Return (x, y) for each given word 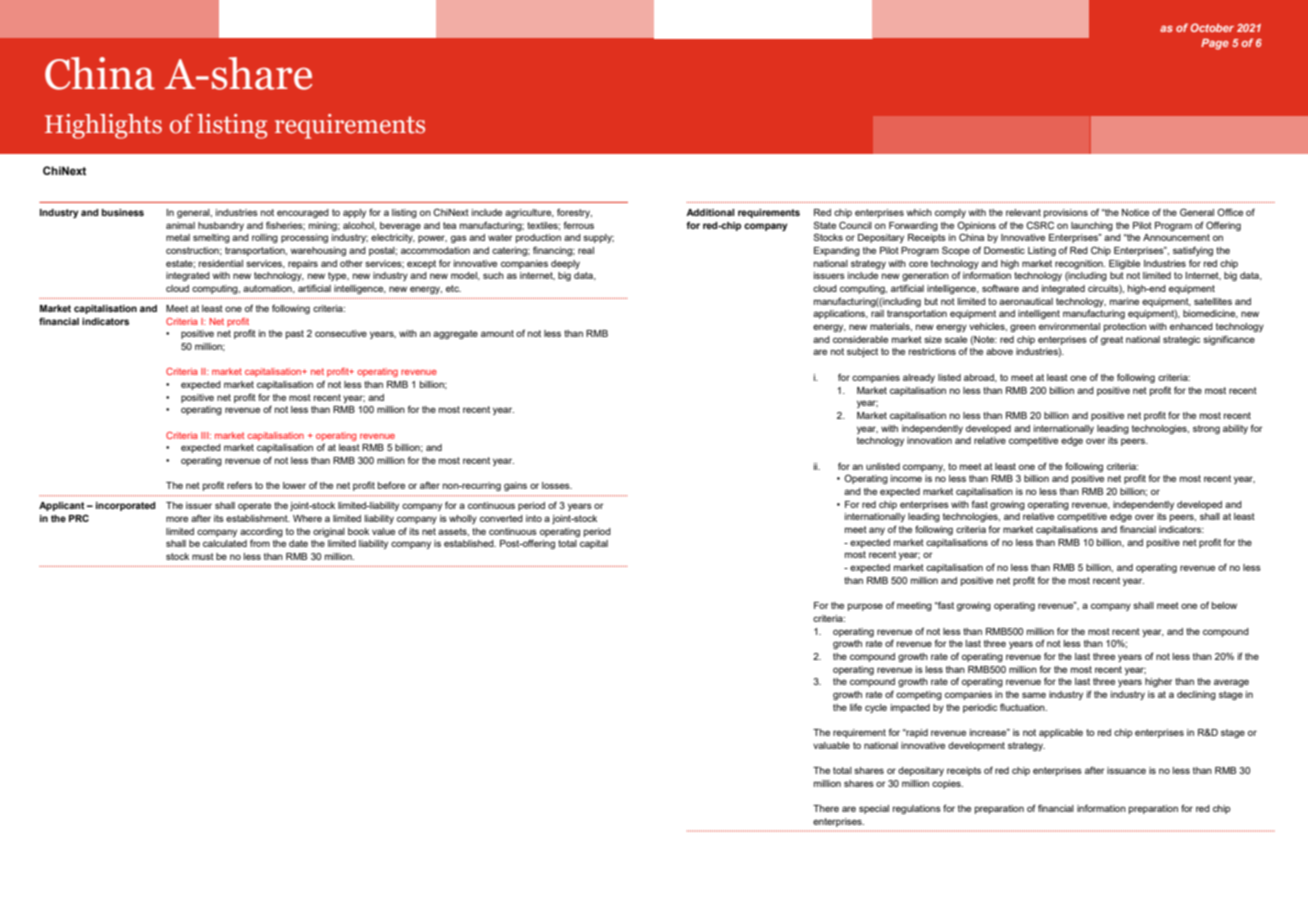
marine (1124, 301)
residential (221, 263)
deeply (565, 264)
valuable (831, 745)
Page (1215, 44)
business (123, 212)
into (534, 518)
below (1224, 605)
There (826, 808)
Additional (710, 212)
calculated (225, 543)
